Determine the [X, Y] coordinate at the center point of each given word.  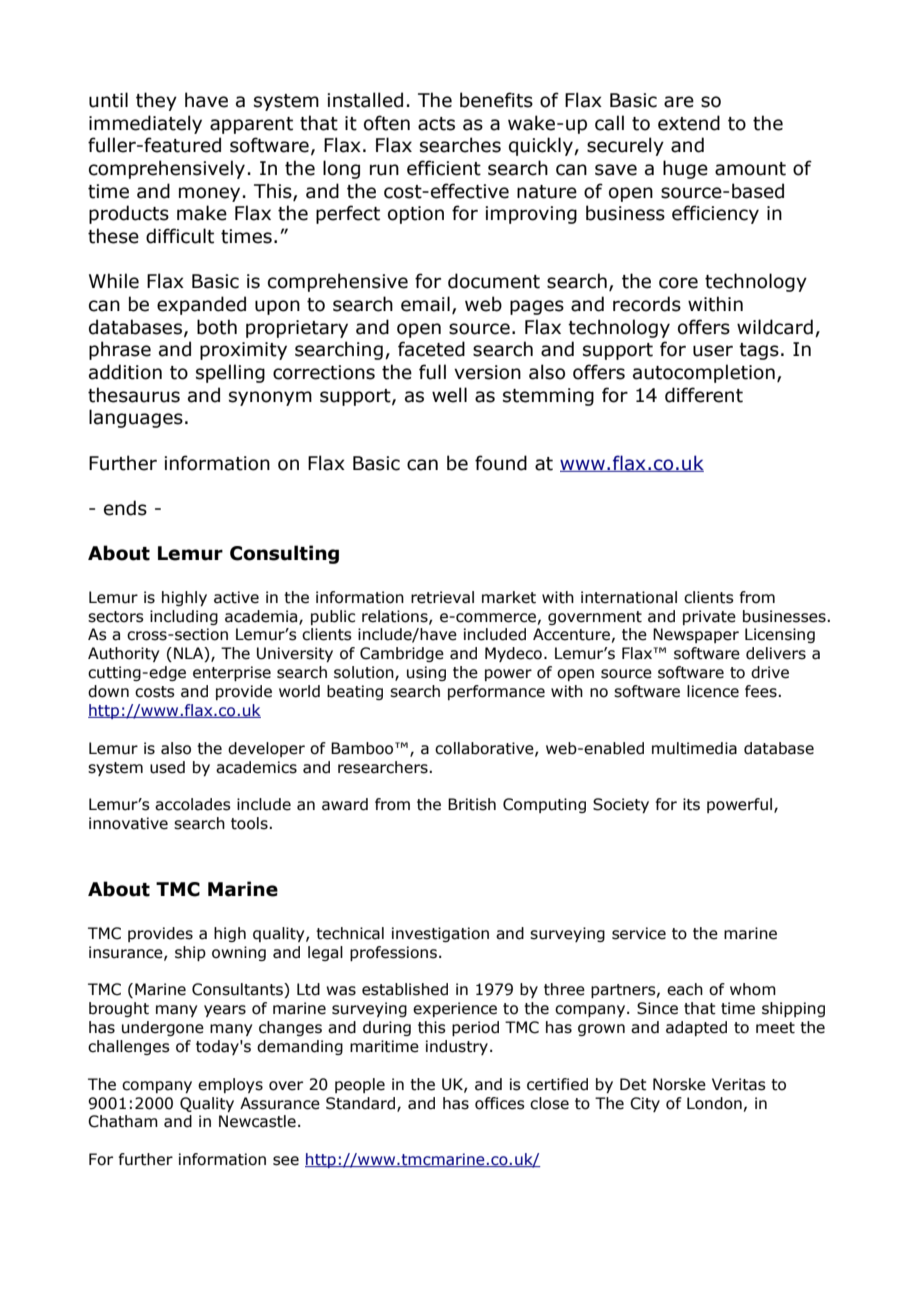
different [704, 395]
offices [500, 1103]
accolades [193, 804]
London [714, 1103]
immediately [145, 124]
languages [136, 418]
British [472, 804]
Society [621, 805]
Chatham [123, 1121]
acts [436, 124]
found [501, 463]
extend [689, 123]
